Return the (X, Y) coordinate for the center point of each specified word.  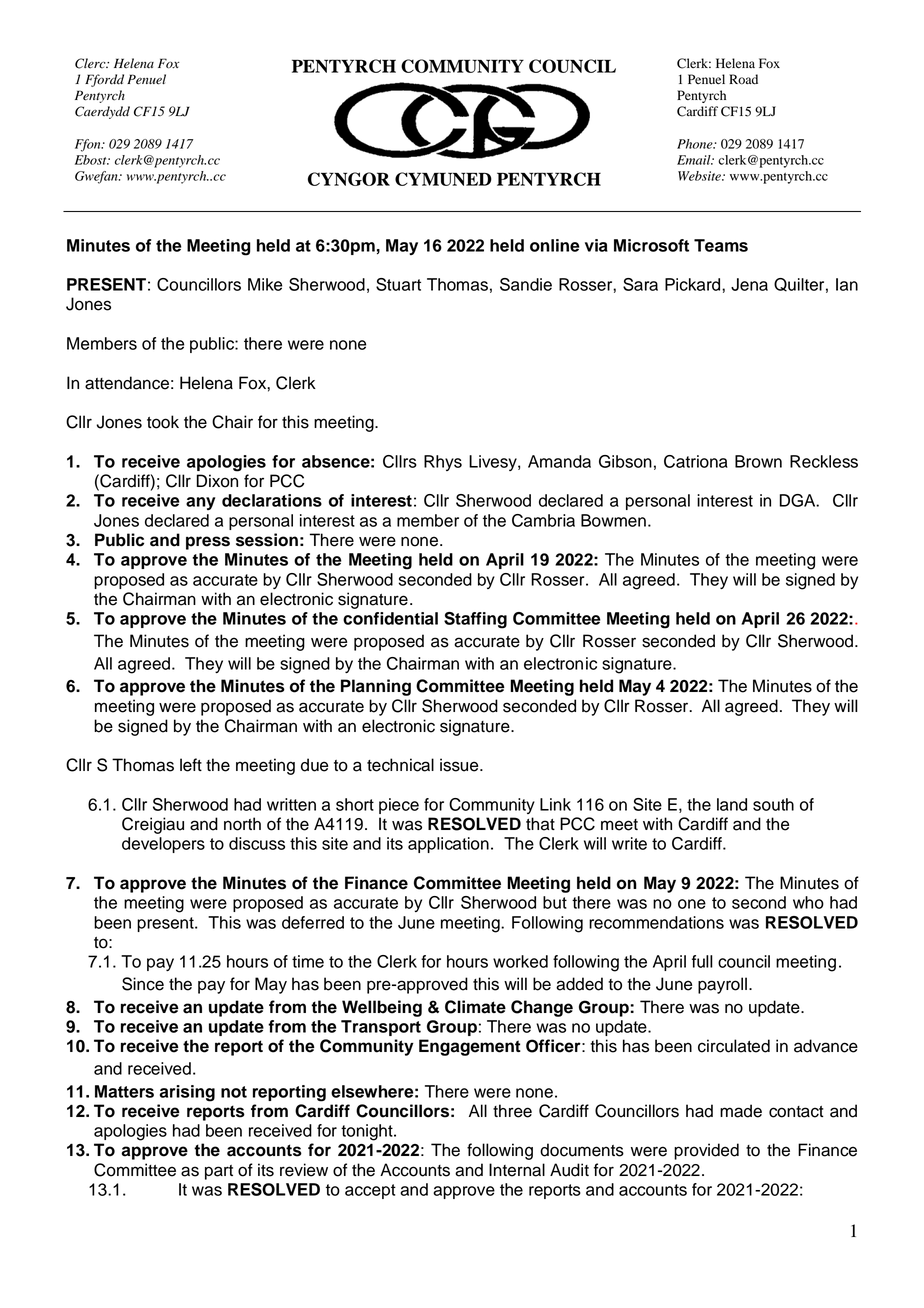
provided (706, 1151)
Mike (265, 284)
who (808, 902)
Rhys (443, 463)
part (219, 1172)
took (163, 422)
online (555, 245)
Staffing (475, 620)
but (555, 902)
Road (743, 79)
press (208, 543)
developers (163, 845)
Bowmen (613, 520)
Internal (517, 1170)
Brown (758, 461)
